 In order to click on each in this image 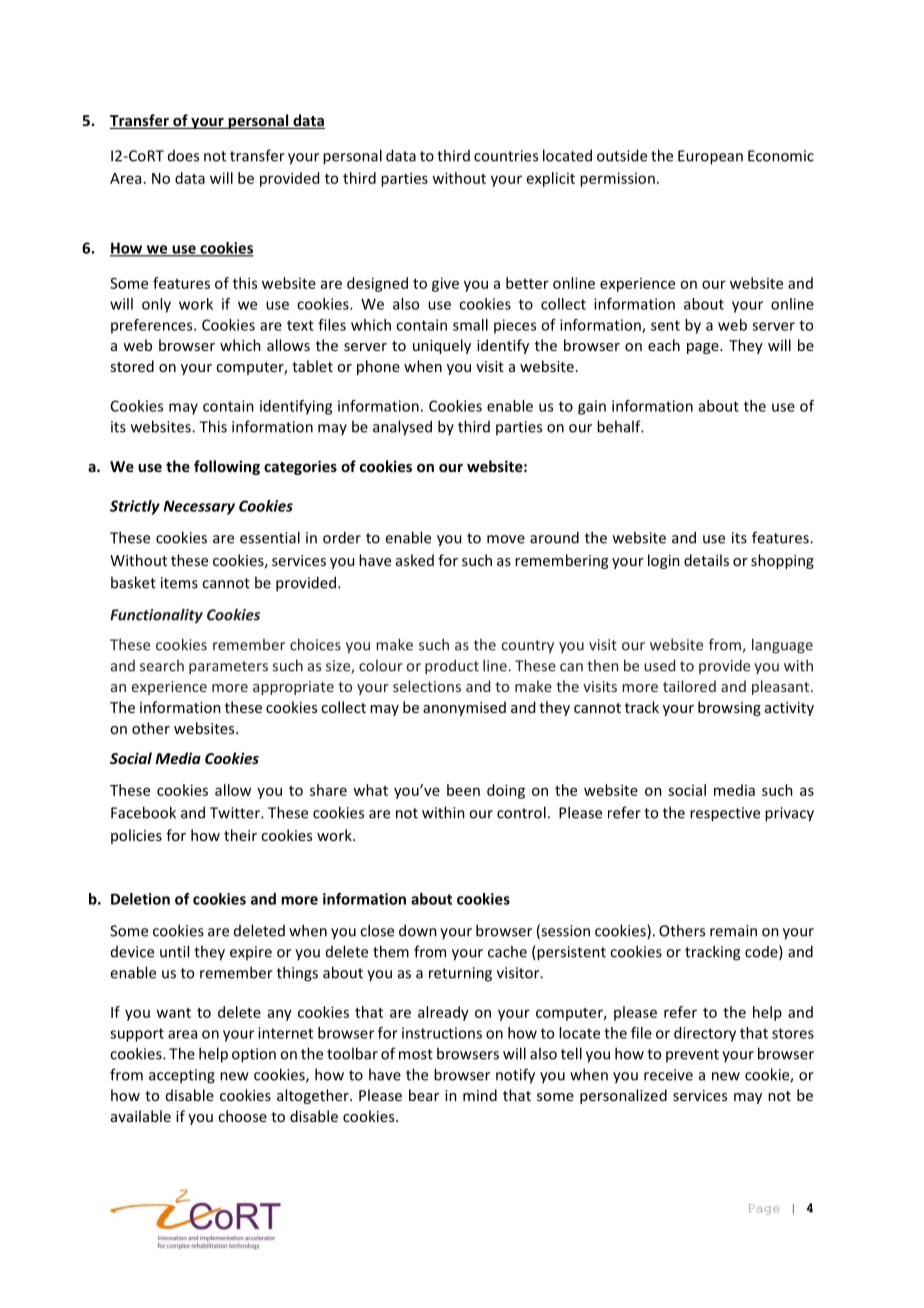, I will do `click(664, 345)`.
